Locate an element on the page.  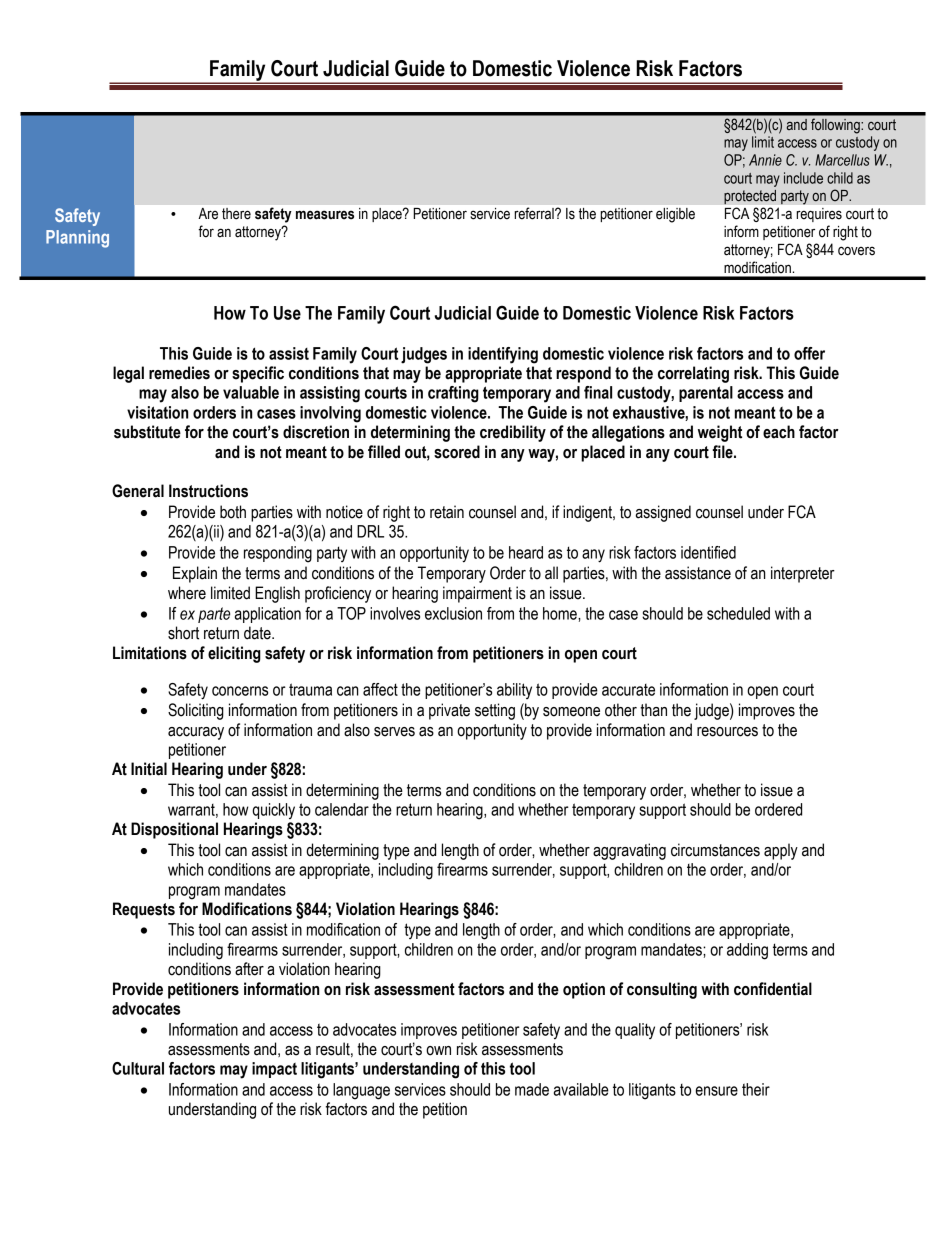
apply is located at coordinates (781, 851).
